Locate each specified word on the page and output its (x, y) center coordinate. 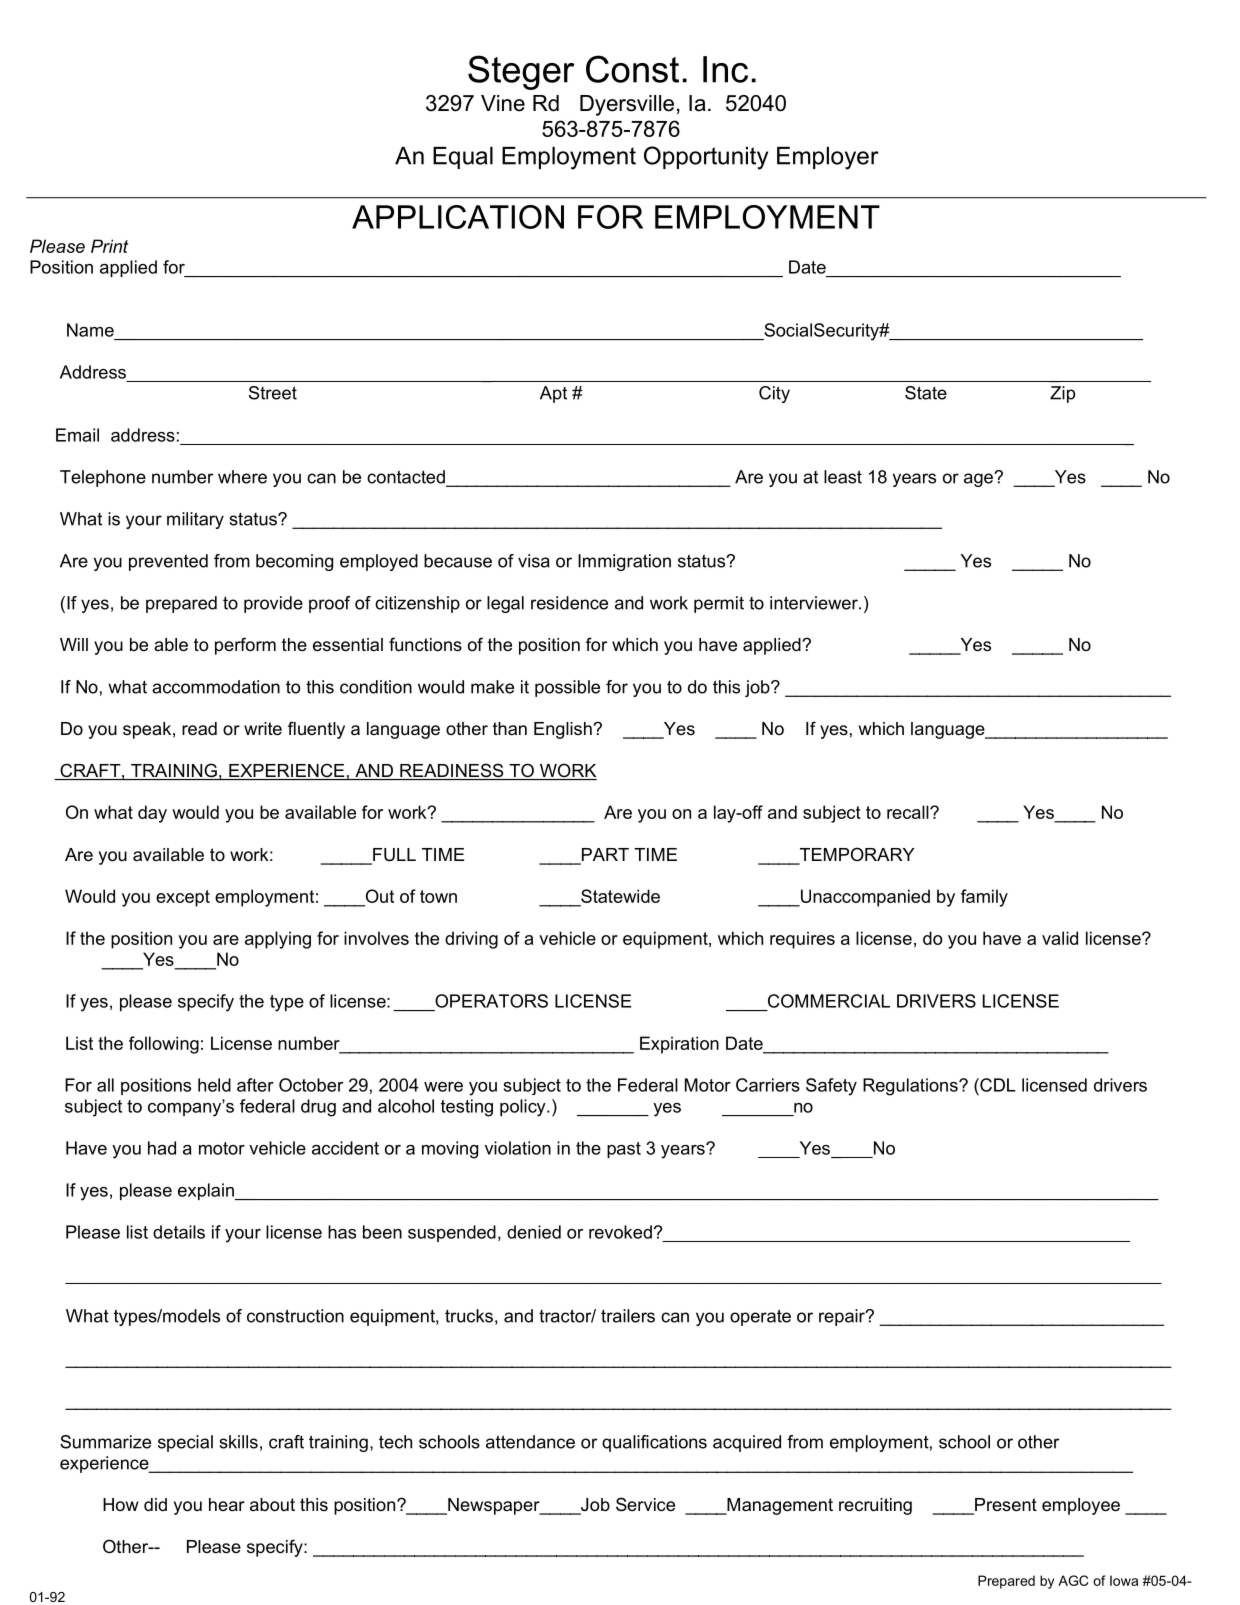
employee (1081, 1506)
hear (227, 1504)
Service (645, 1504)
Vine (503, 103)
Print (110, 246)
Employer (828, 158)
